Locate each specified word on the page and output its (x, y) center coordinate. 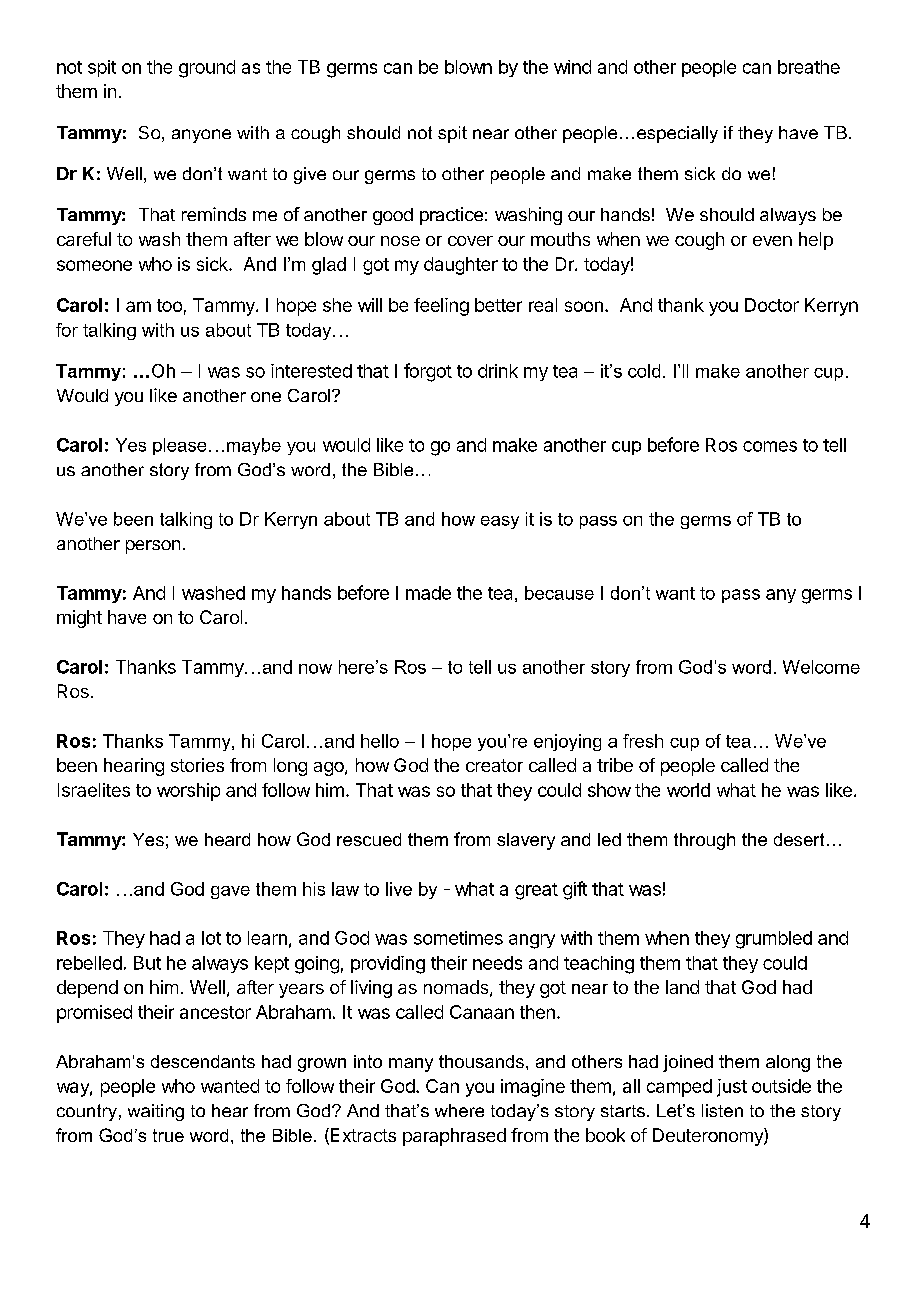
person (153, 547)
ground (207, 69)
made (428, 593)
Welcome (821, 667)
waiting (156, 1112)
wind (572, 67)
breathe (809, 67)
